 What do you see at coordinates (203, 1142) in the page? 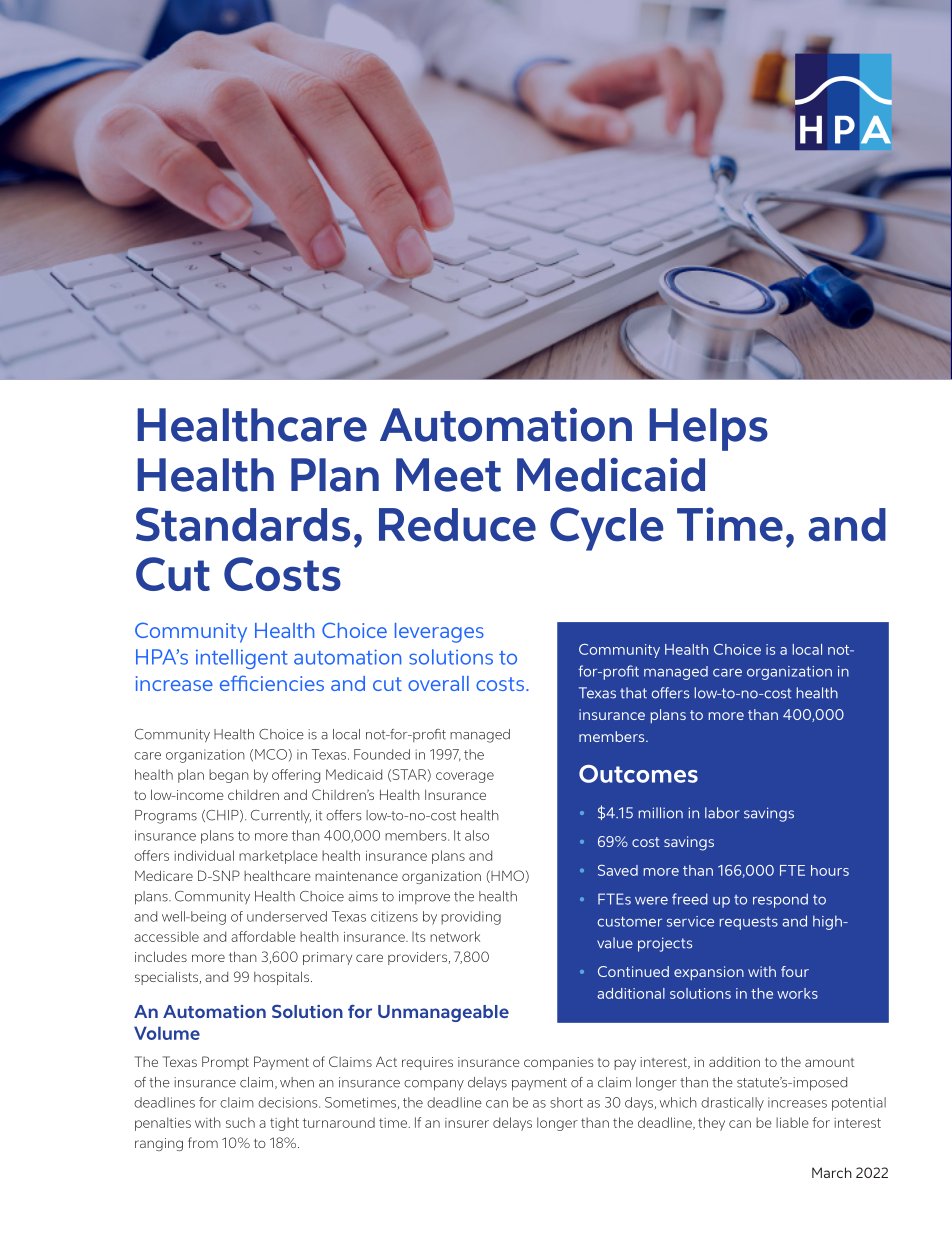
I see `from` at bounding box center [203, 1142].
